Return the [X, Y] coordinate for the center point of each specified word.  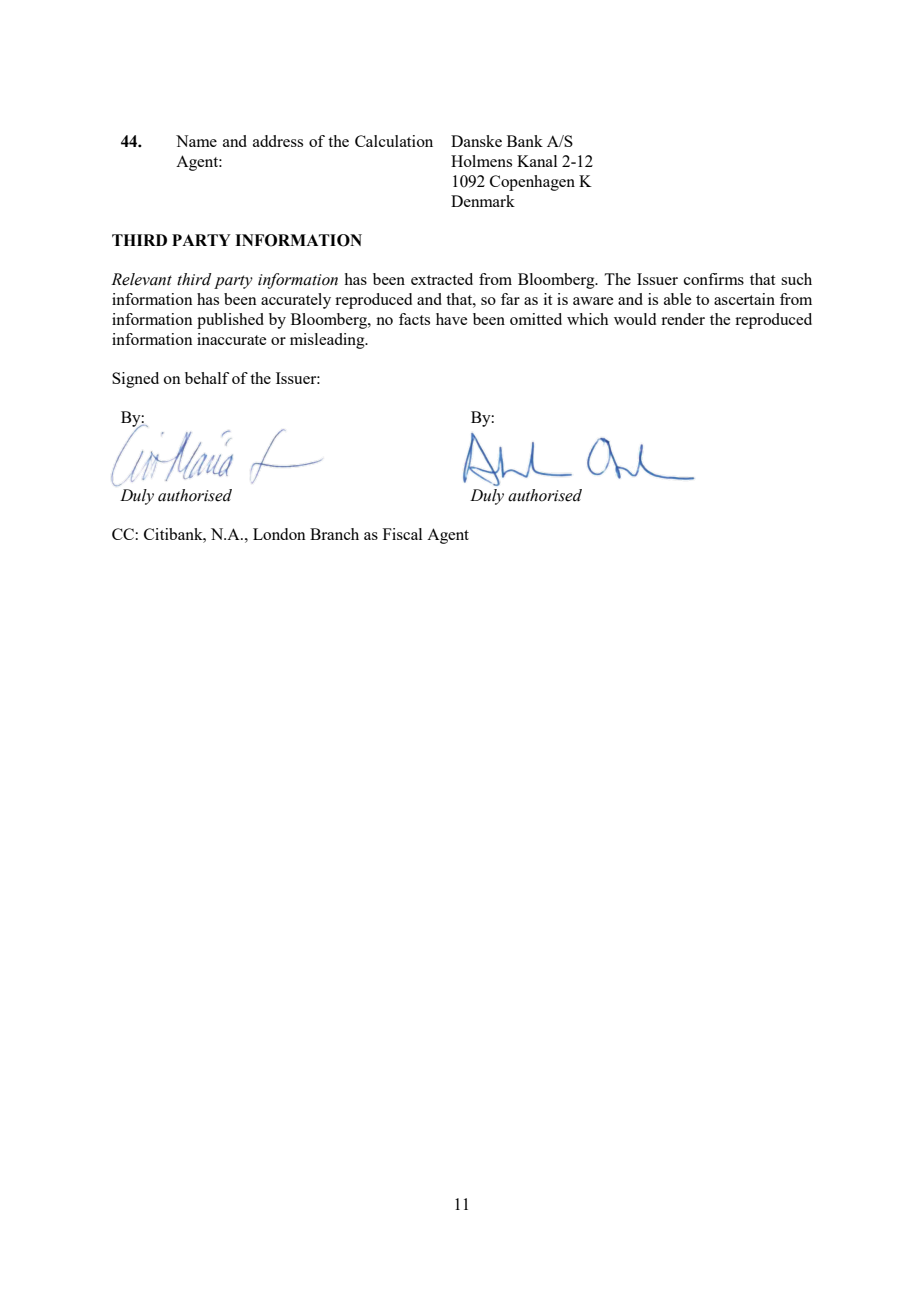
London [279, 534]
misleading [328, 341]
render [683, 319]
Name [196, 141]
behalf [207, 378]
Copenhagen [532, 183]
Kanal [537, 161]
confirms [714, 279]
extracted [442, 279]
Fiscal [402, 534]
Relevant [141, 279]
